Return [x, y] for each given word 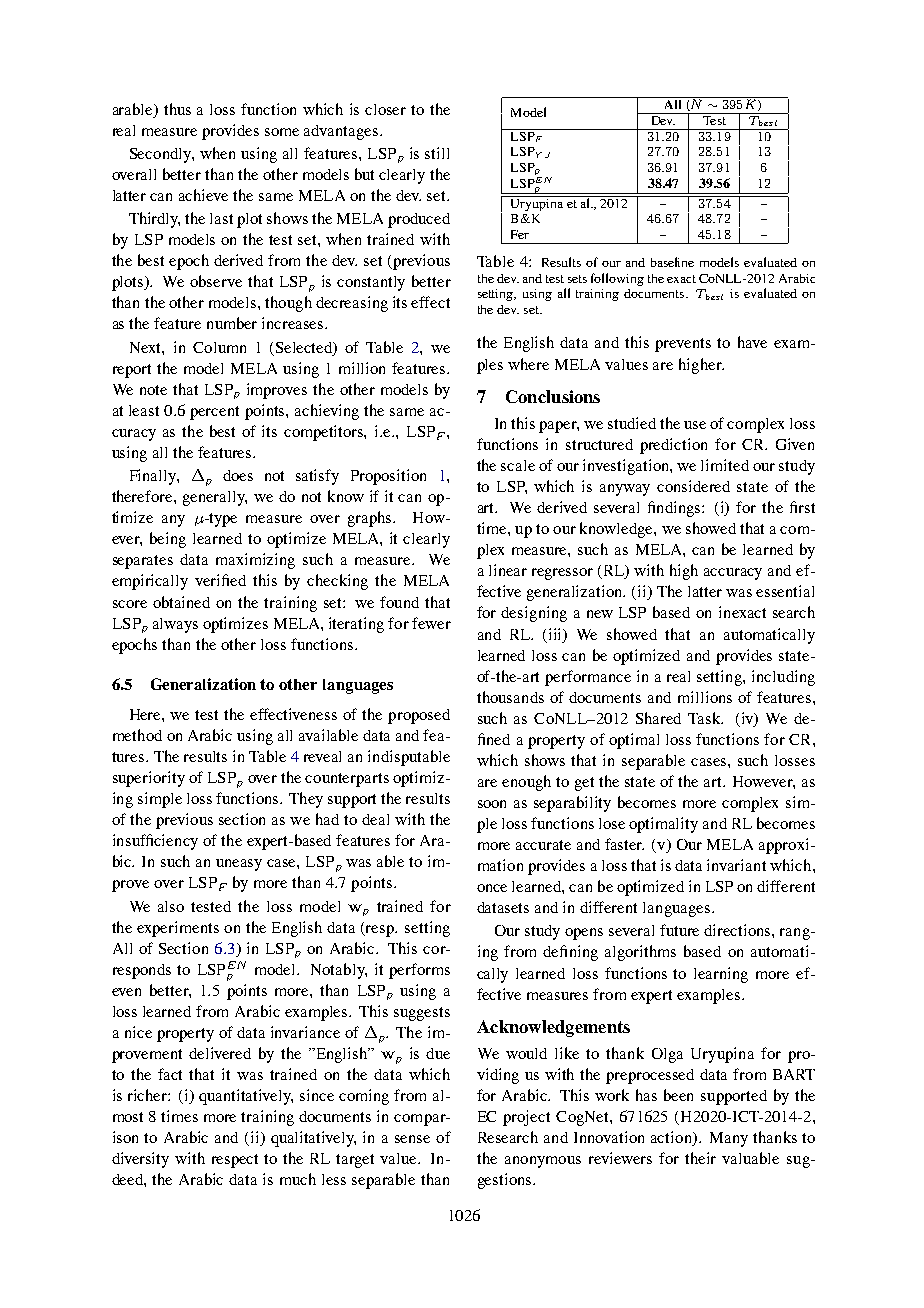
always [175, 625]
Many [729, 1139]
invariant [736, 865]
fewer [431, 623]
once [492, 888]
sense [412, 1139]
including [783, 678]
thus [177, 109]
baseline [672, 262]
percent [214, 413]
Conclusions [553, 396]
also [171, 906]
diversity [140, 1160]
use [695, 425]
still [437, 153]
